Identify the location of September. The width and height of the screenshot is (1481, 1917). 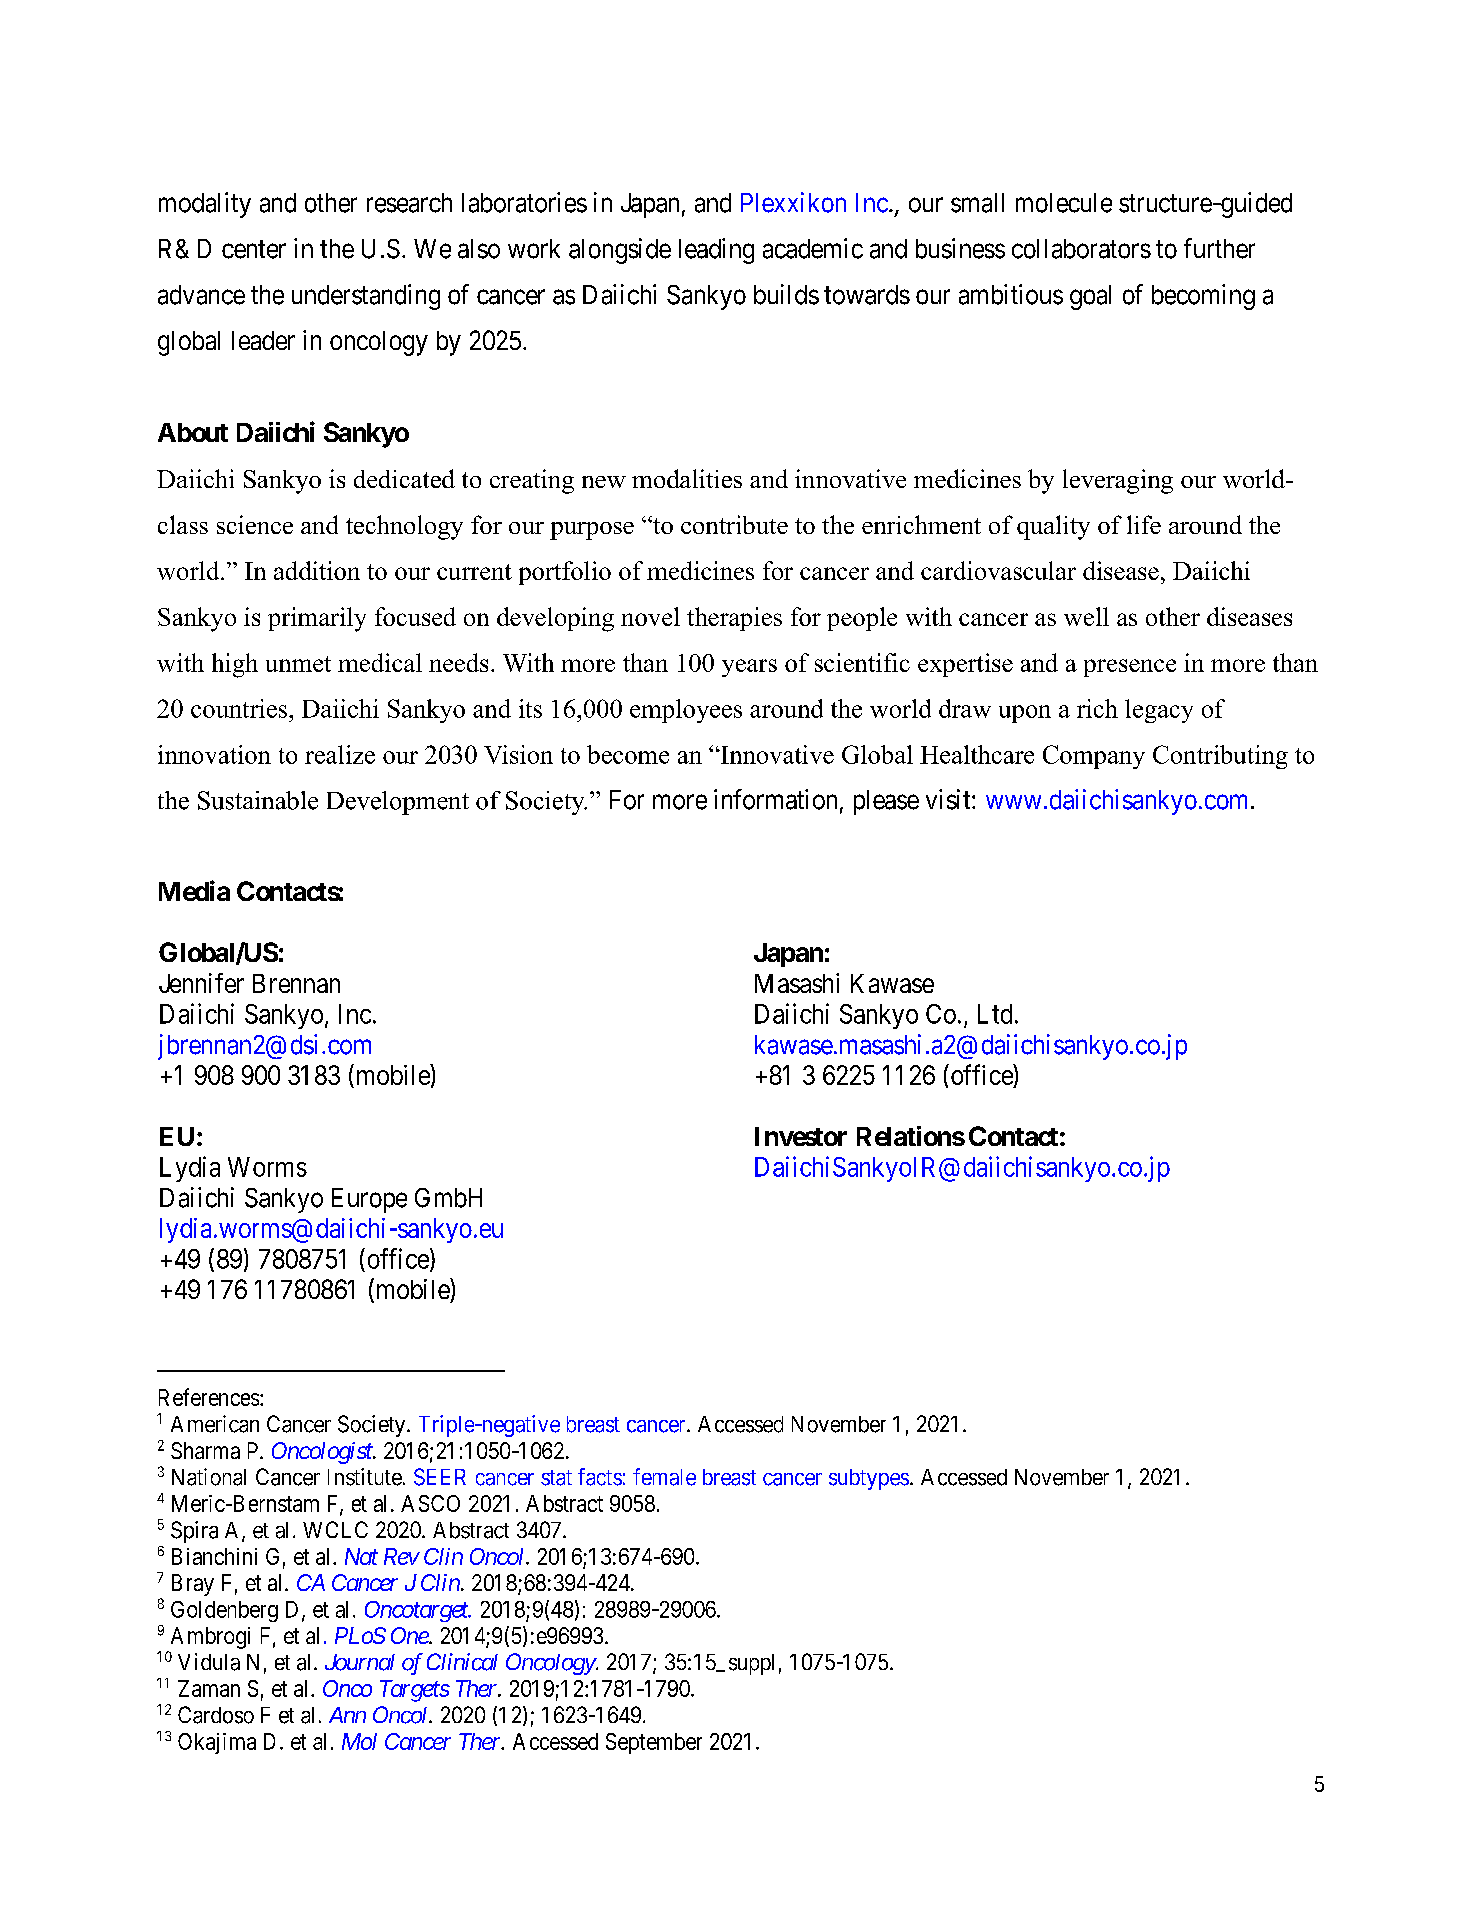
(654, 1743).
